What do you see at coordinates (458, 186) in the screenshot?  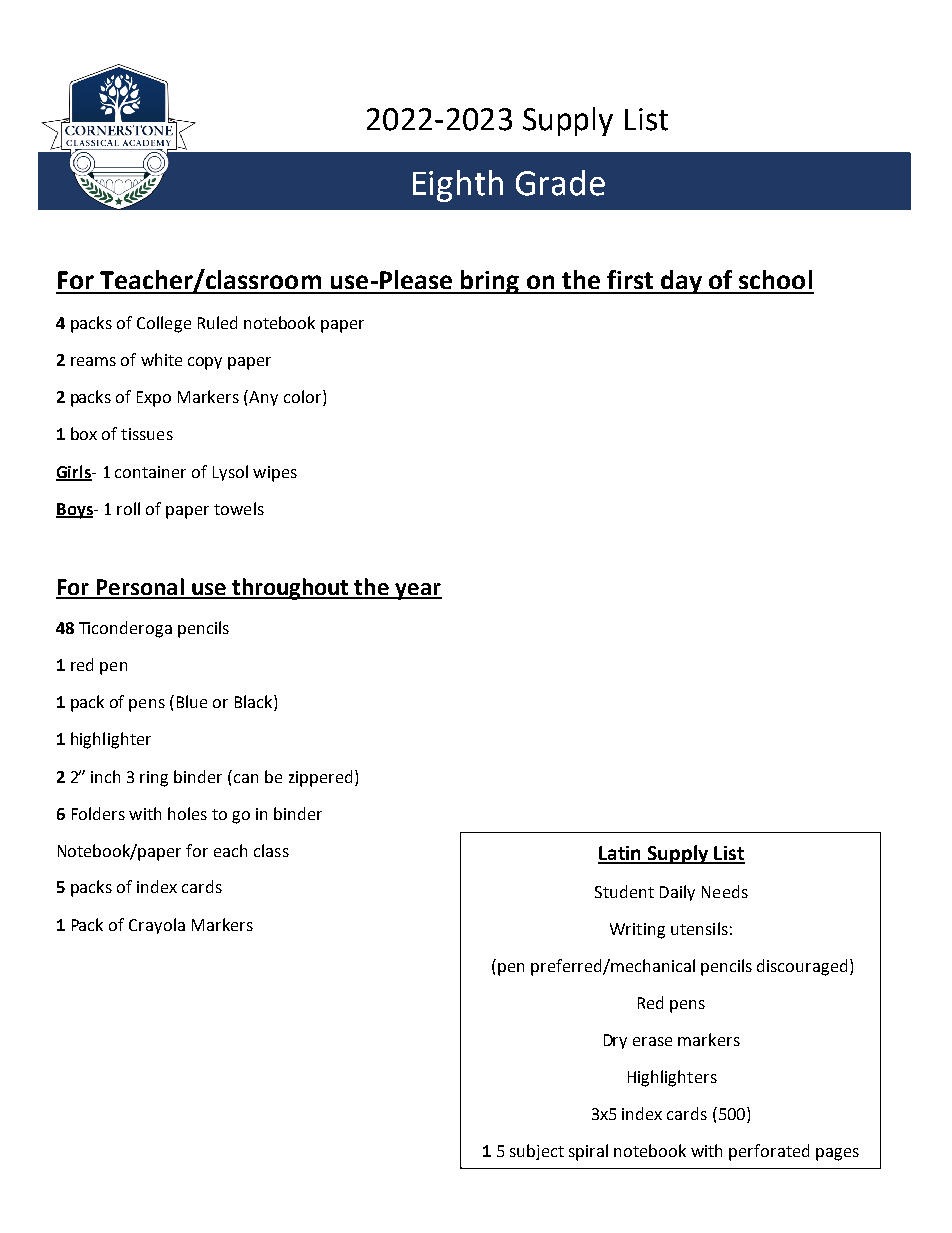 I see `Eighth` at bounding box center [458, 186].
